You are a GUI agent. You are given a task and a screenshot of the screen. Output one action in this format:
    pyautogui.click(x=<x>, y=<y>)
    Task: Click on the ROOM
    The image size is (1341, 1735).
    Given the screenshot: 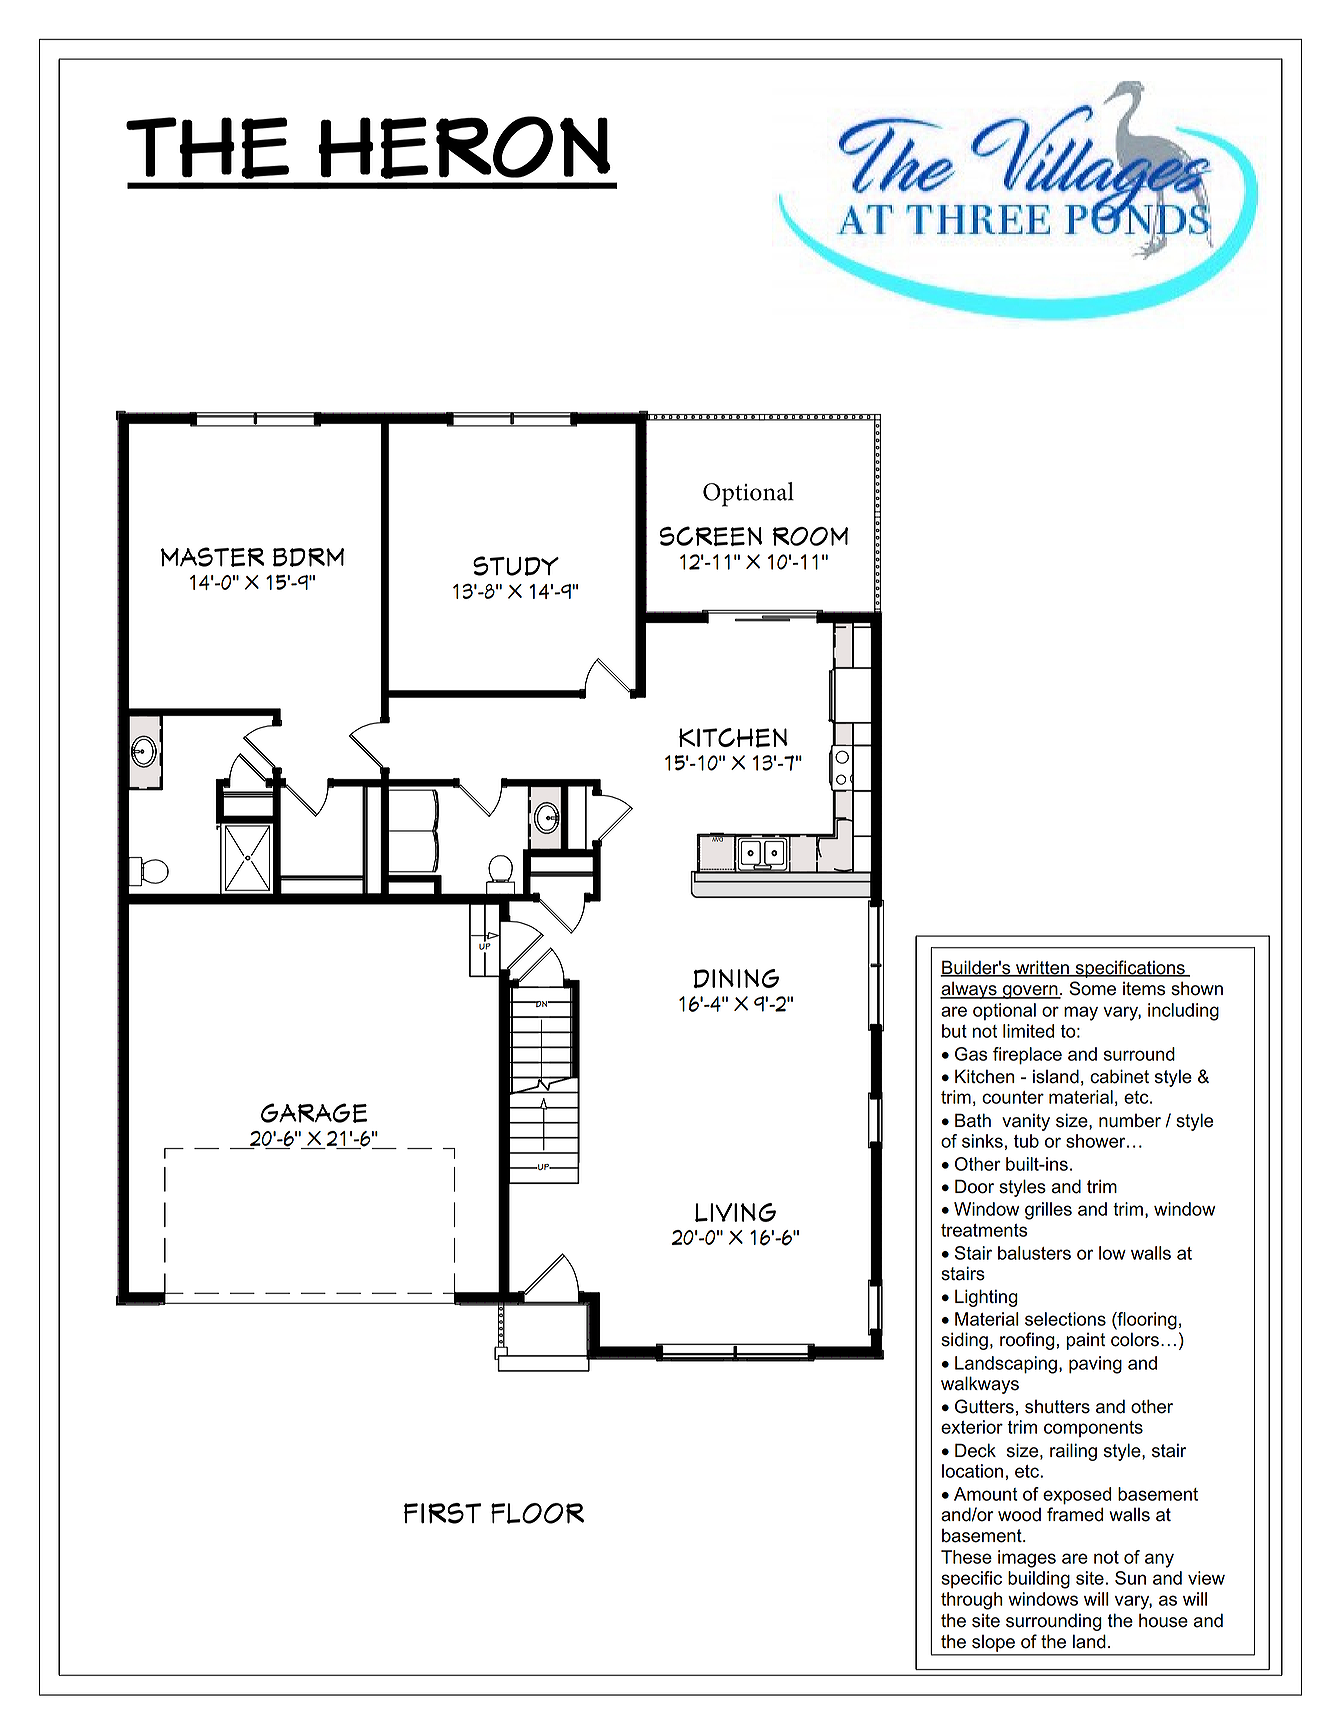 What is the action you would take?
    pyautogui.click(x=811, y=536)
